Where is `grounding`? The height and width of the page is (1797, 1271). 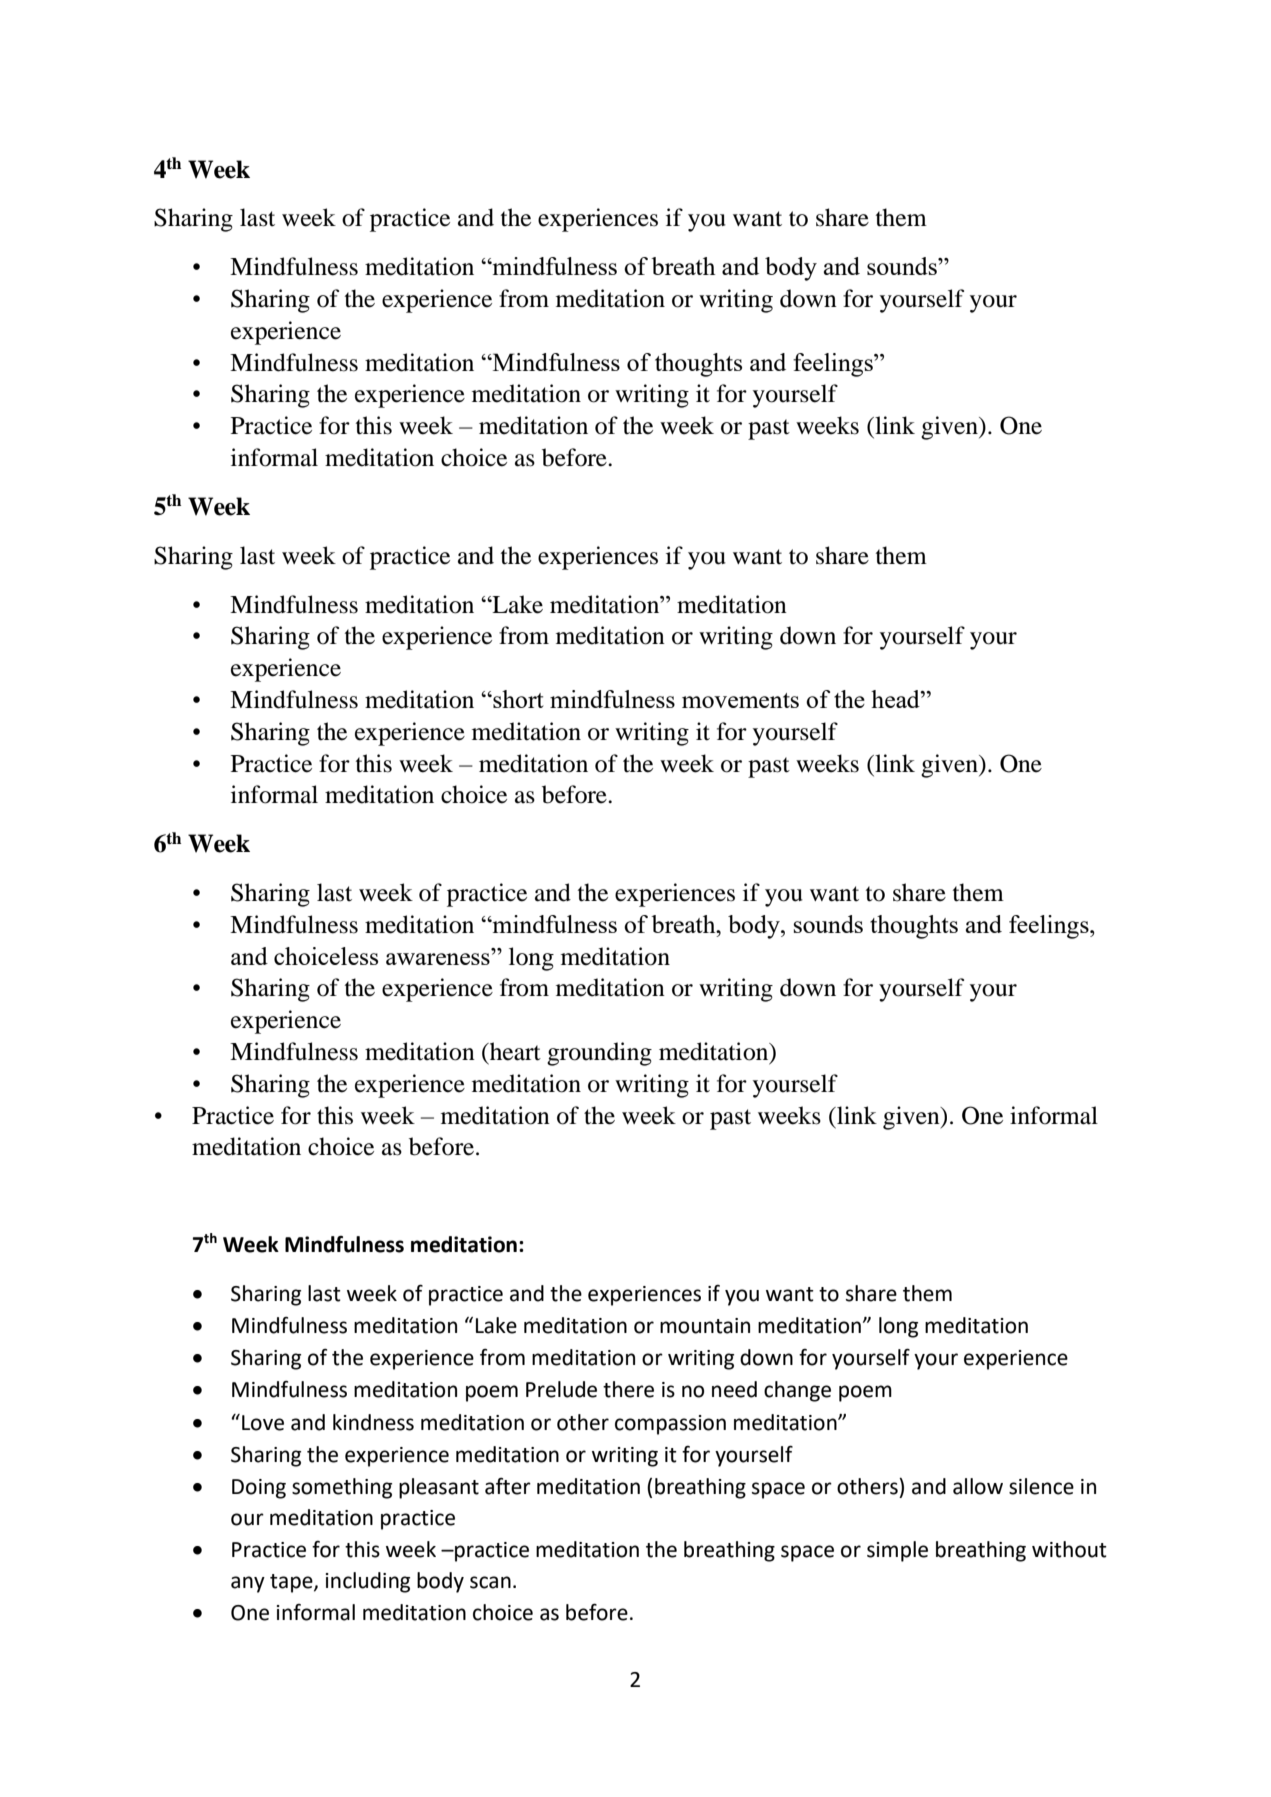 grounding is located at coordinates (599, 1054).
